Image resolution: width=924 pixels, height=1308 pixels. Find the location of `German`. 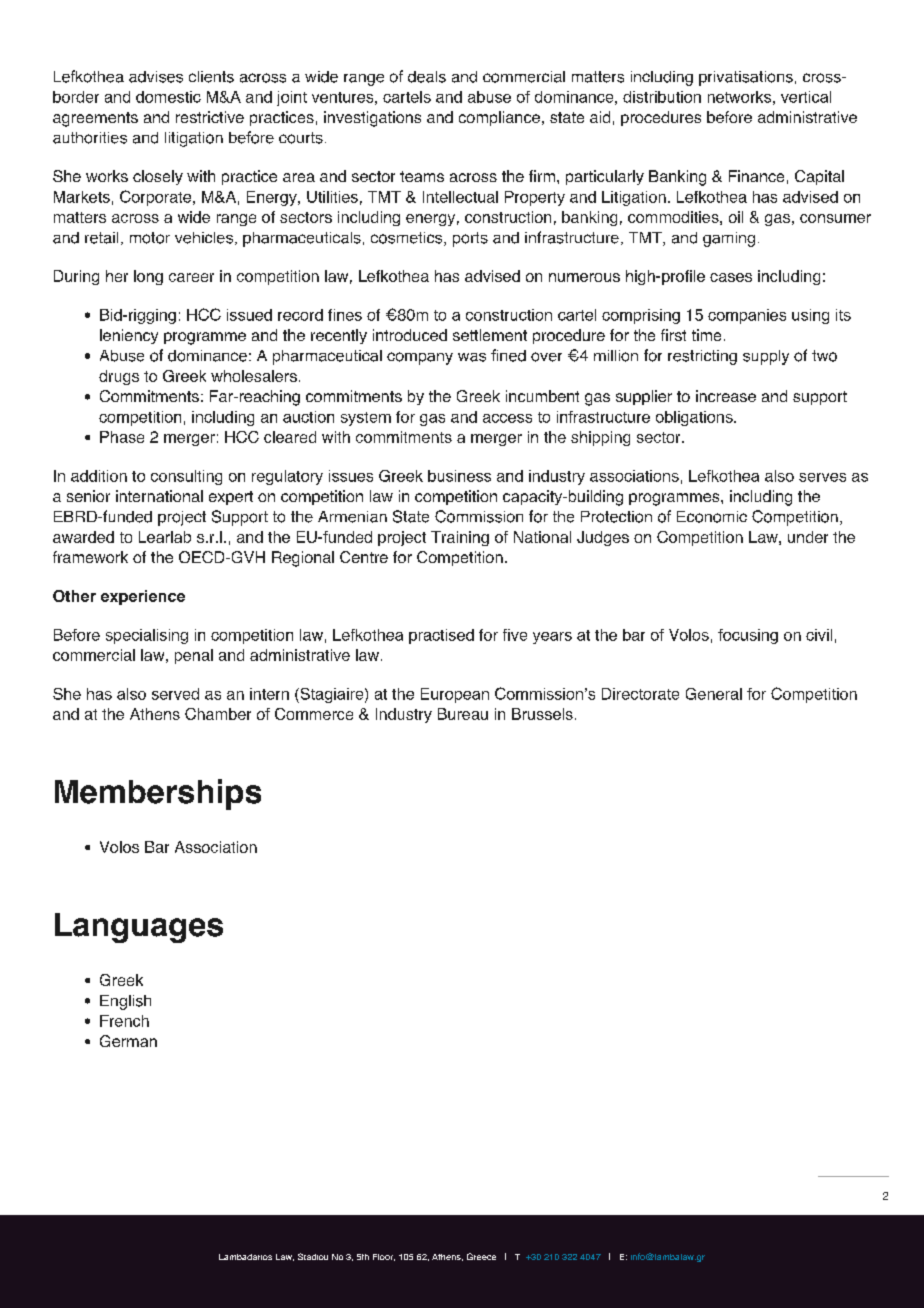

German is located at coordinates (128, 1041).
